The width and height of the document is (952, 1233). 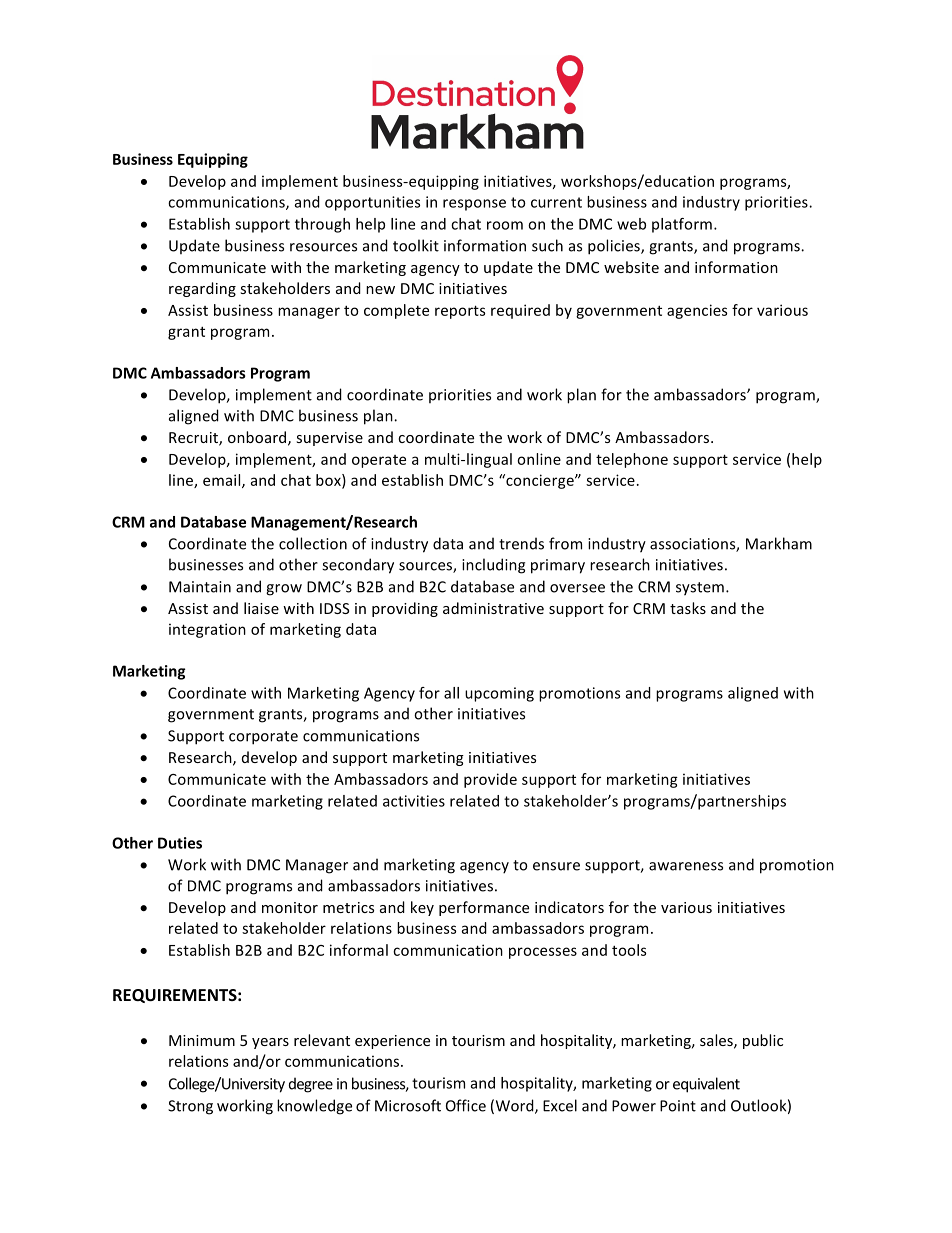 I want to click on Office, so click(x=466, y=1105).
